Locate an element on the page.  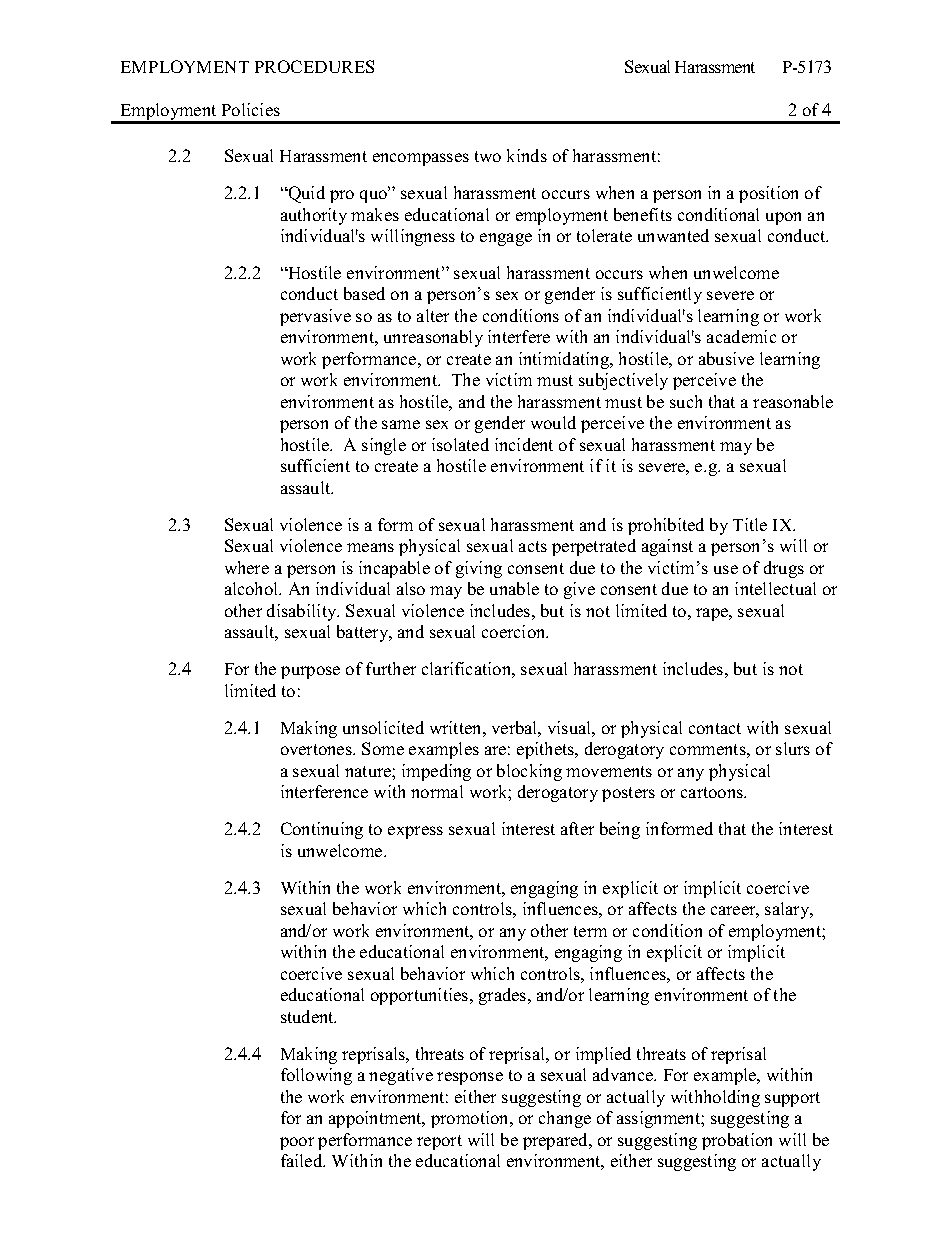
position is located at coordinates (768, 194).
